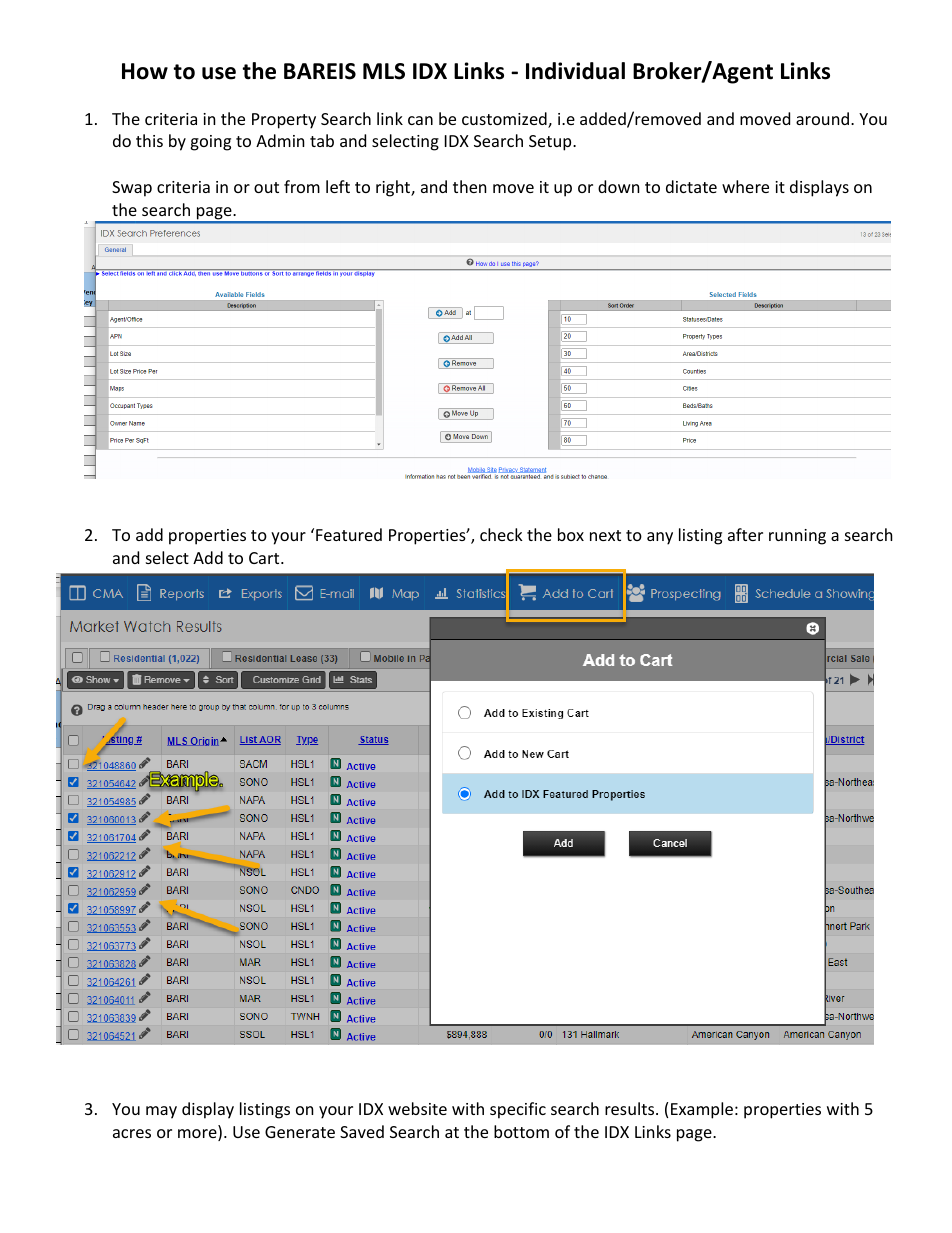  I want to click on bottom, so click(521, 1131).
